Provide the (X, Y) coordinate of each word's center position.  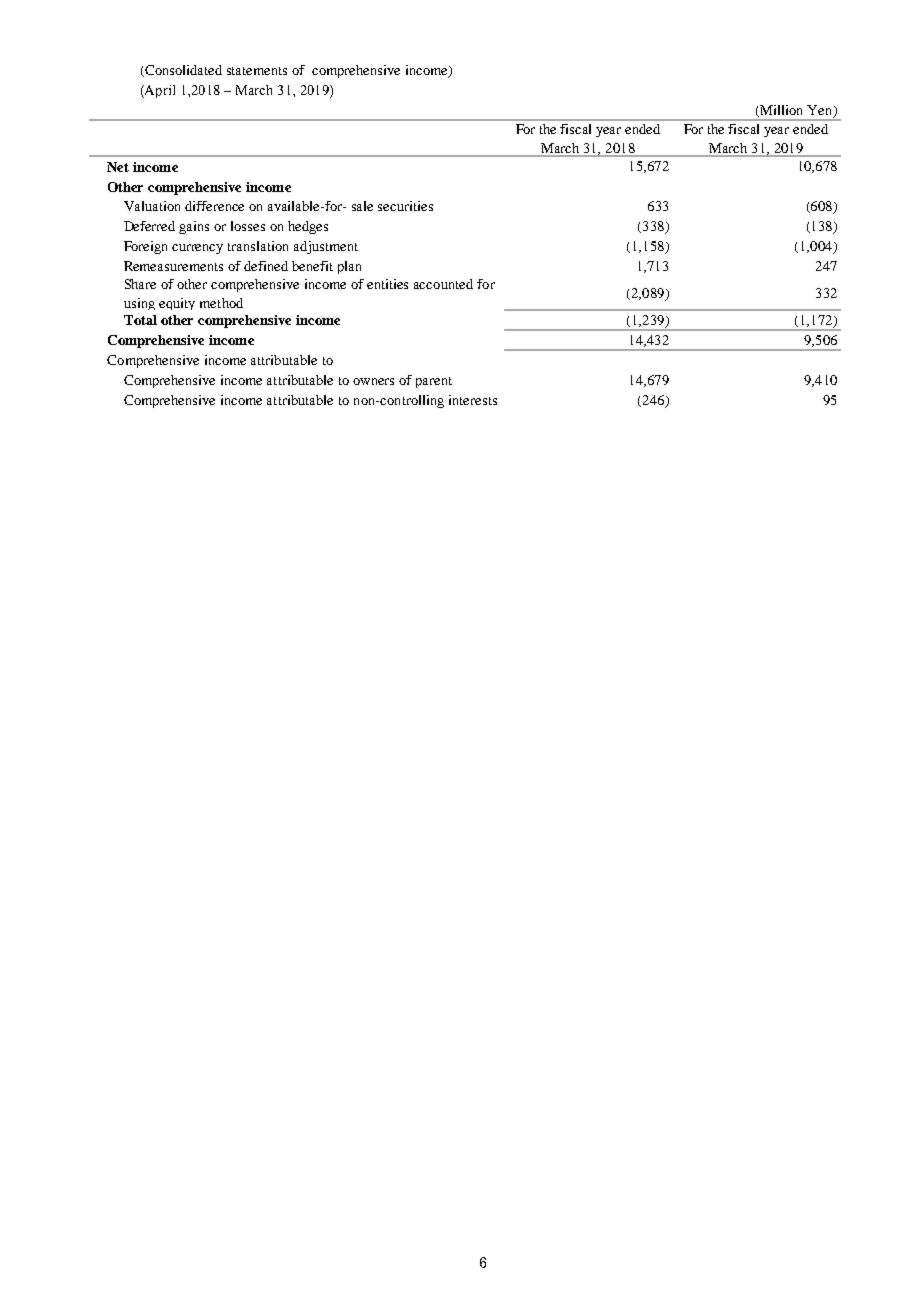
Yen (821, 111)
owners (373, 381)
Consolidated (182, 71)
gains (194, 227)
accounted (443, 284)
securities (405, 206)
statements (257, 71)
